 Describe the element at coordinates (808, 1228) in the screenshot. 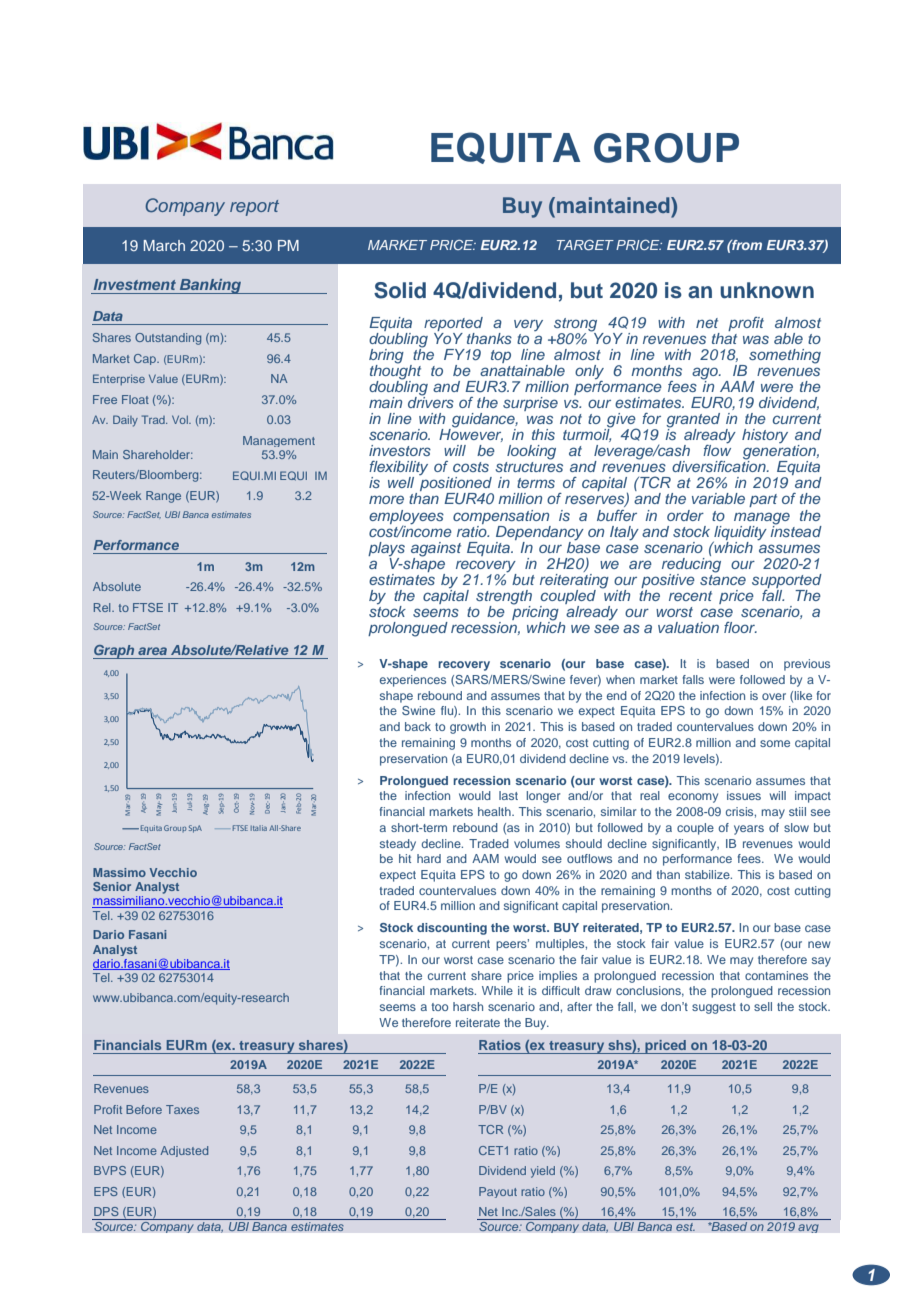

I see `avg` at that location.
